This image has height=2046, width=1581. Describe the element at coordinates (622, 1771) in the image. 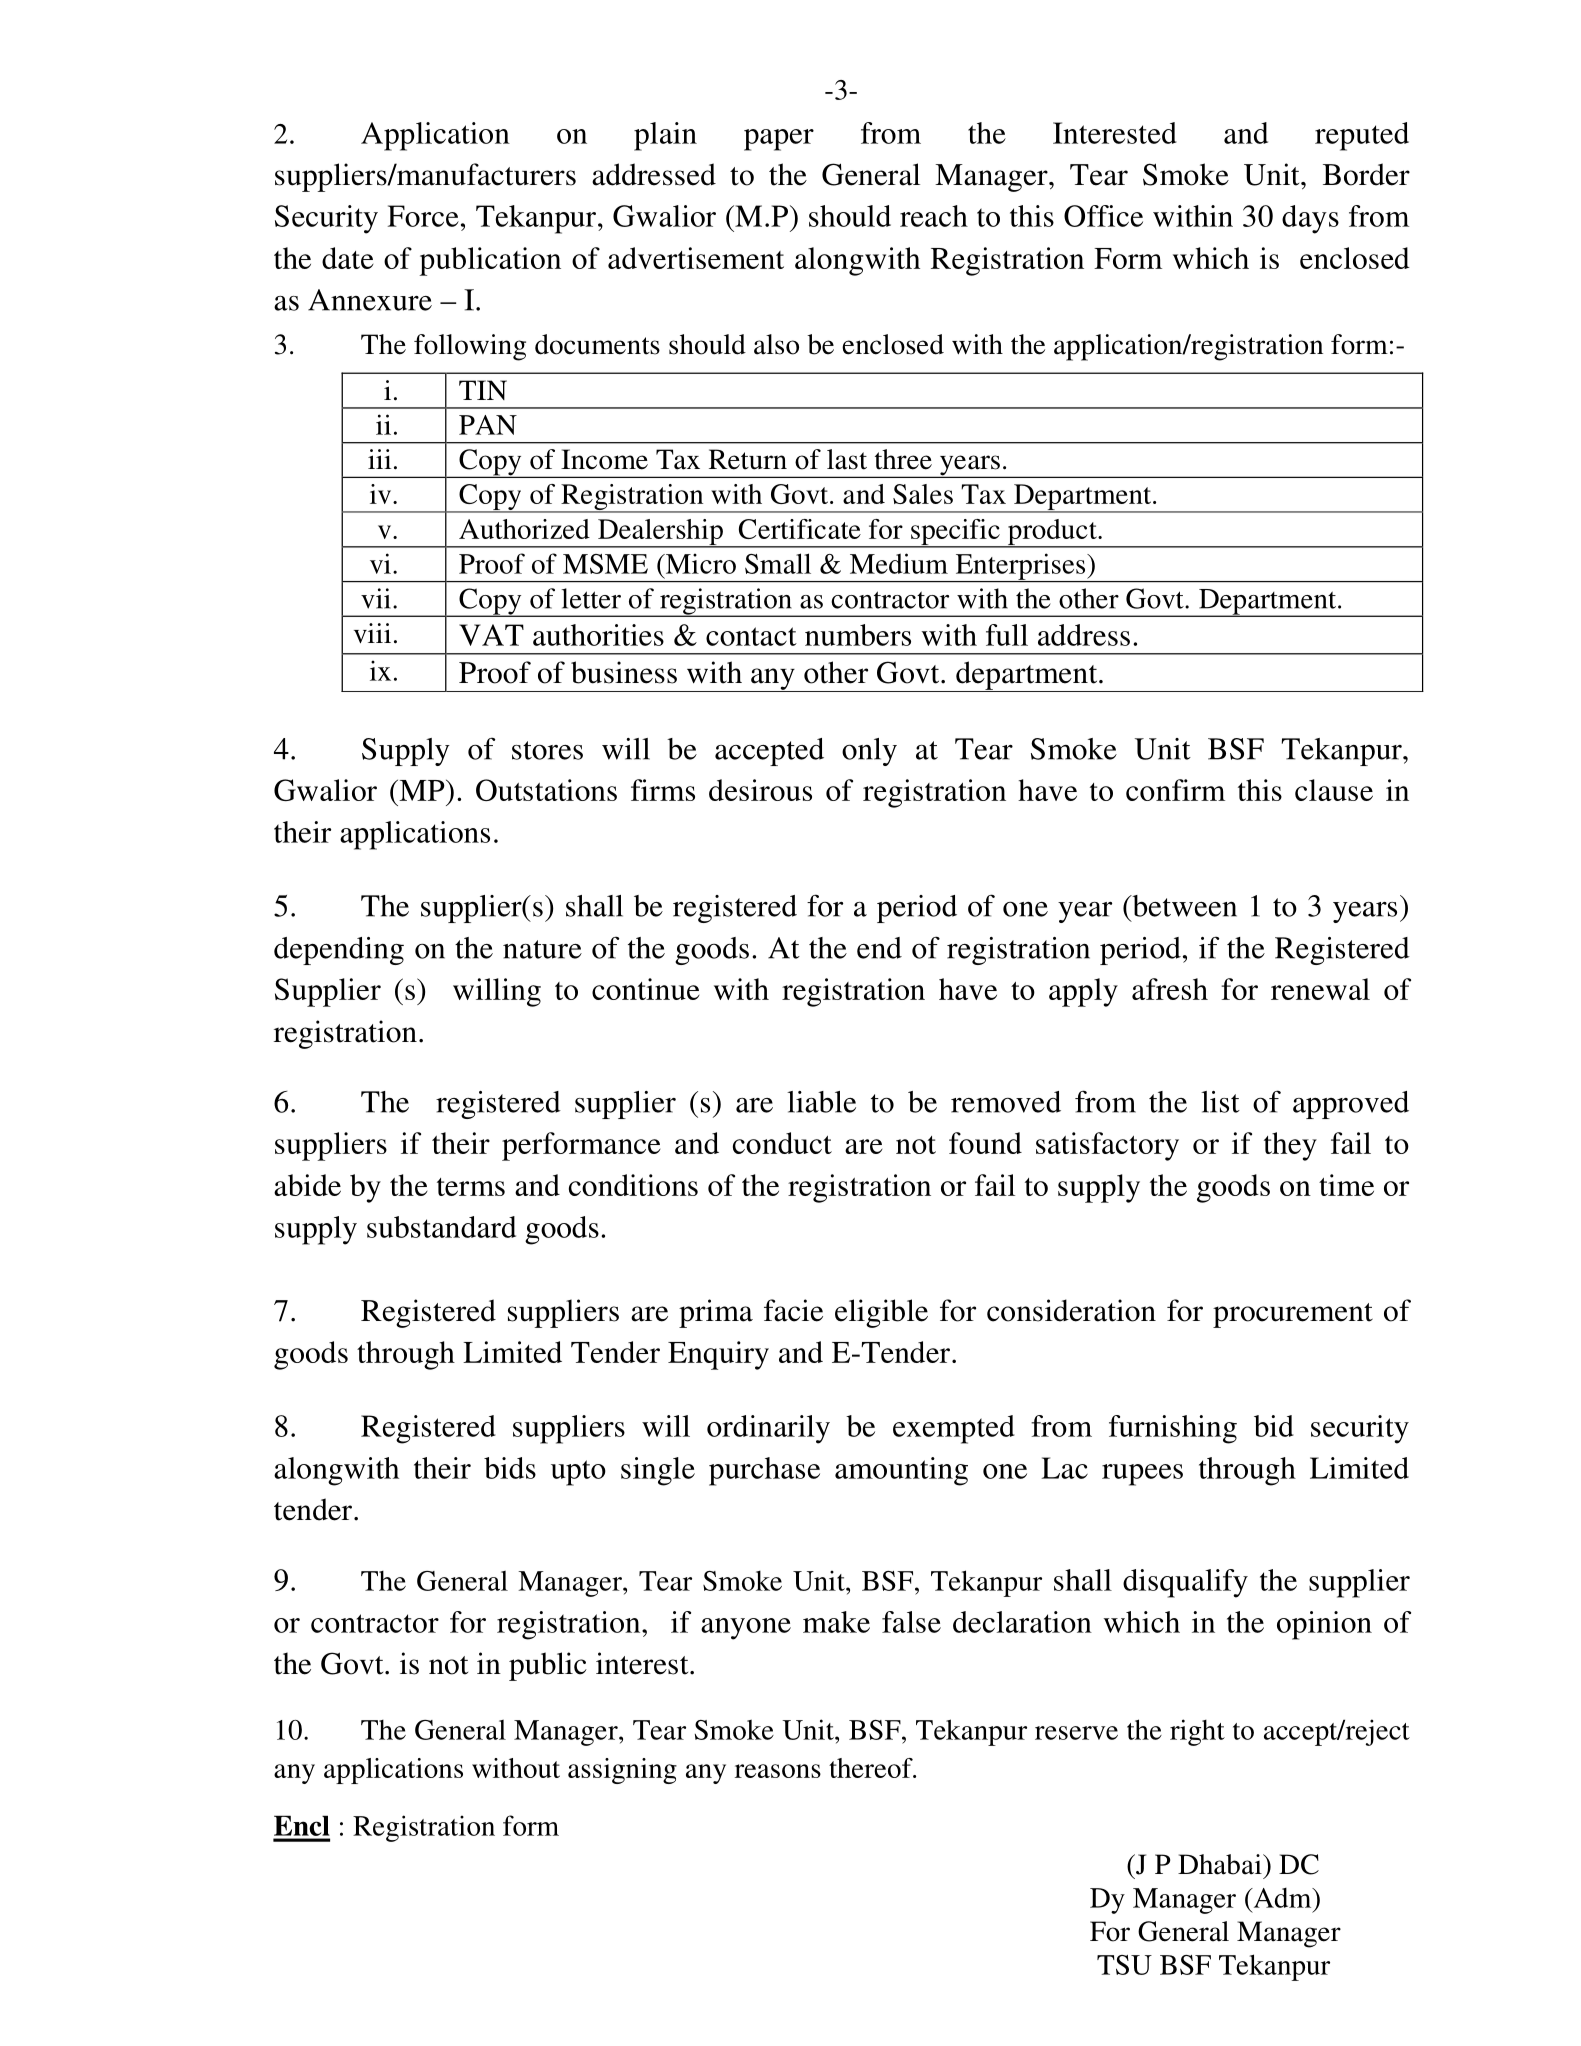

I see `assigning` at that location.
